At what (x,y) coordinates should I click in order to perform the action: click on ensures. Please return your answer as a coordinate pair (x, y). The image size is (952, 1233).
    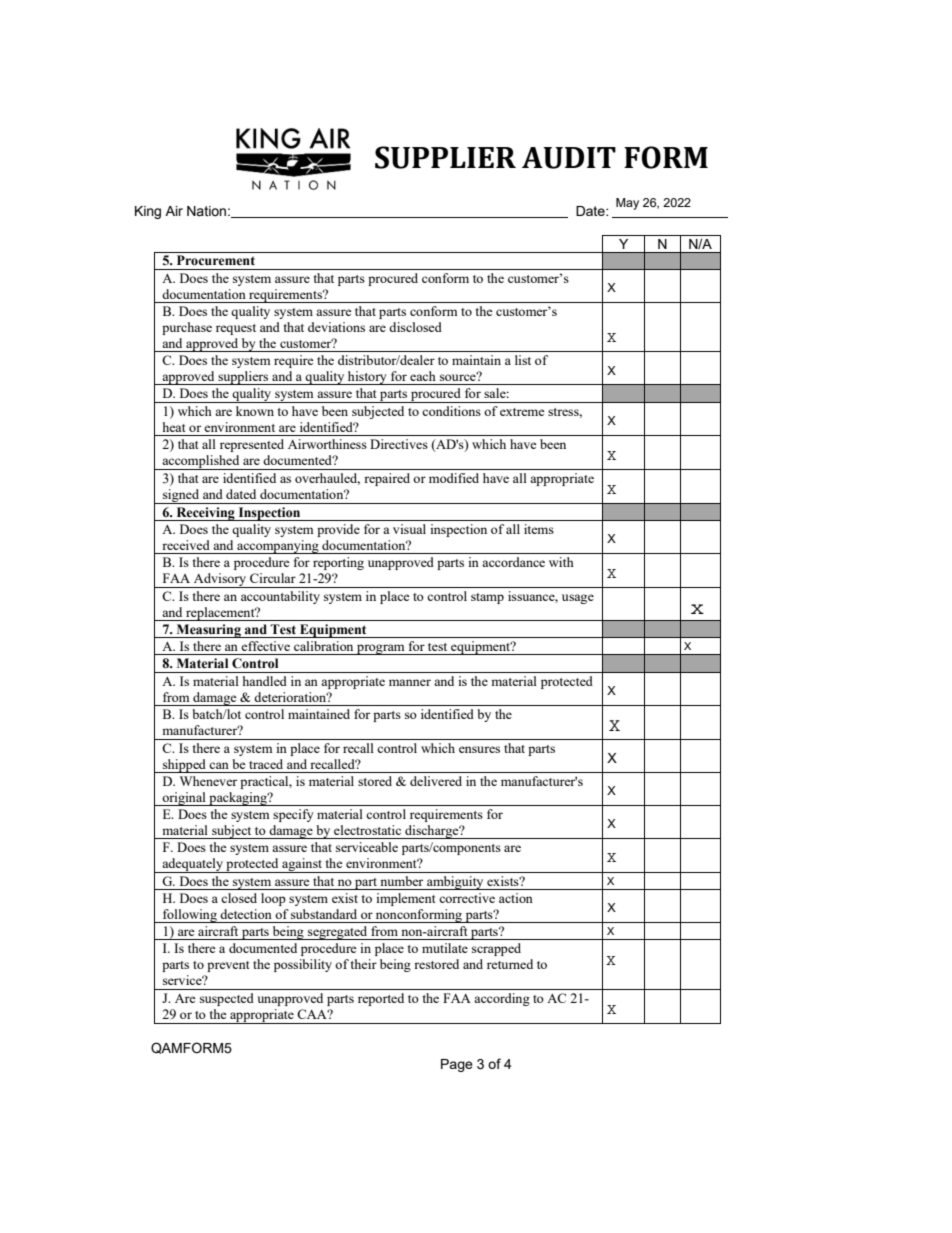
    Looking at the image, I should click on (479, 749).
